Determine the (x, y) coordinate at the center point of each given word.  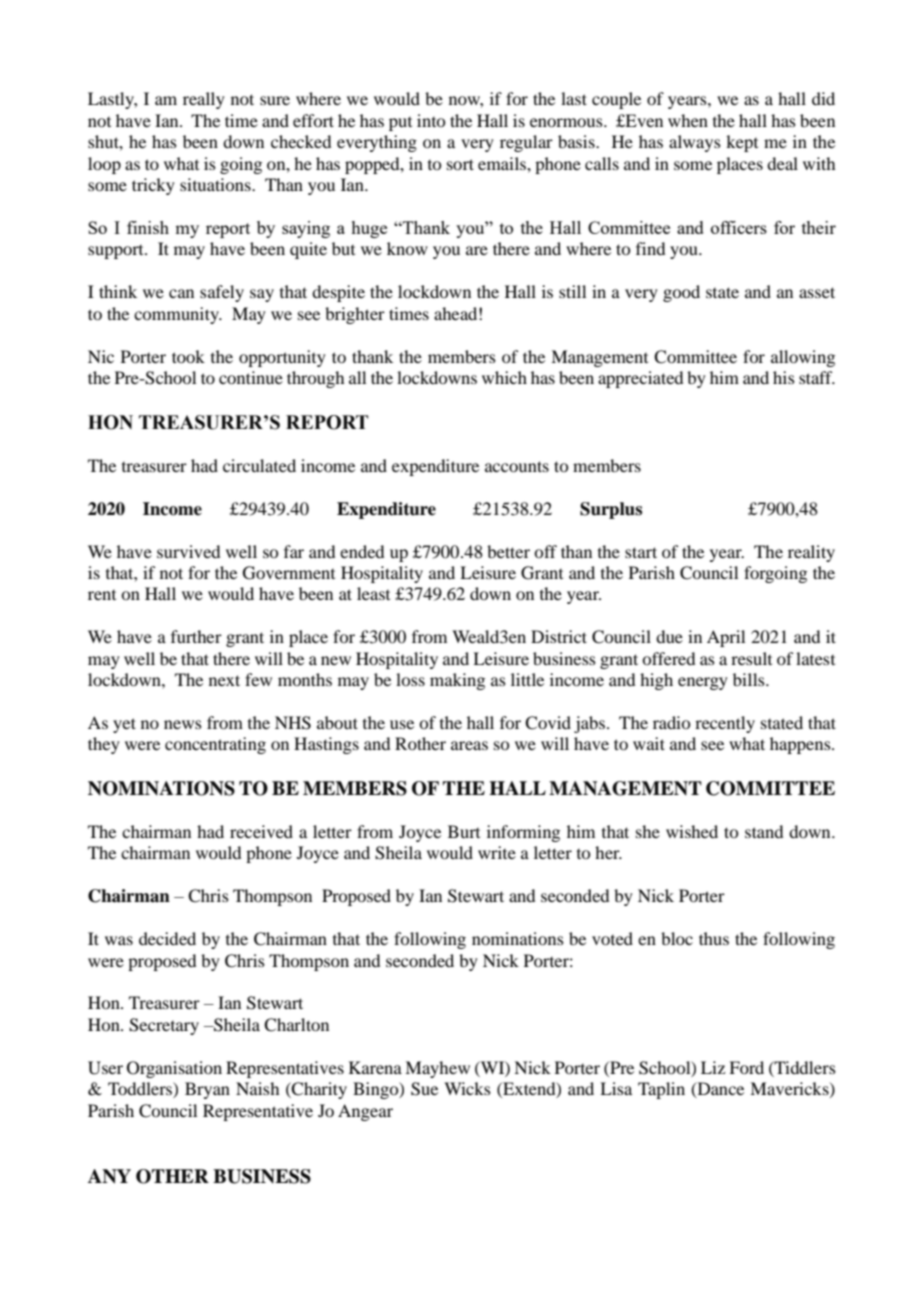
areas (469, 745)
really (204, 100)
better (508, 551)
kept (742, 143)
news (183, 724)
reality (811, 553)
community (177, 315)
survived (188, 551)
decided (167, 938)
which (504, 377)
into (431, 120)
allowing (803, 358)
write (497, 852)
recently (725, 724)
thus (714, 938)
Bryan (207, 1090)
